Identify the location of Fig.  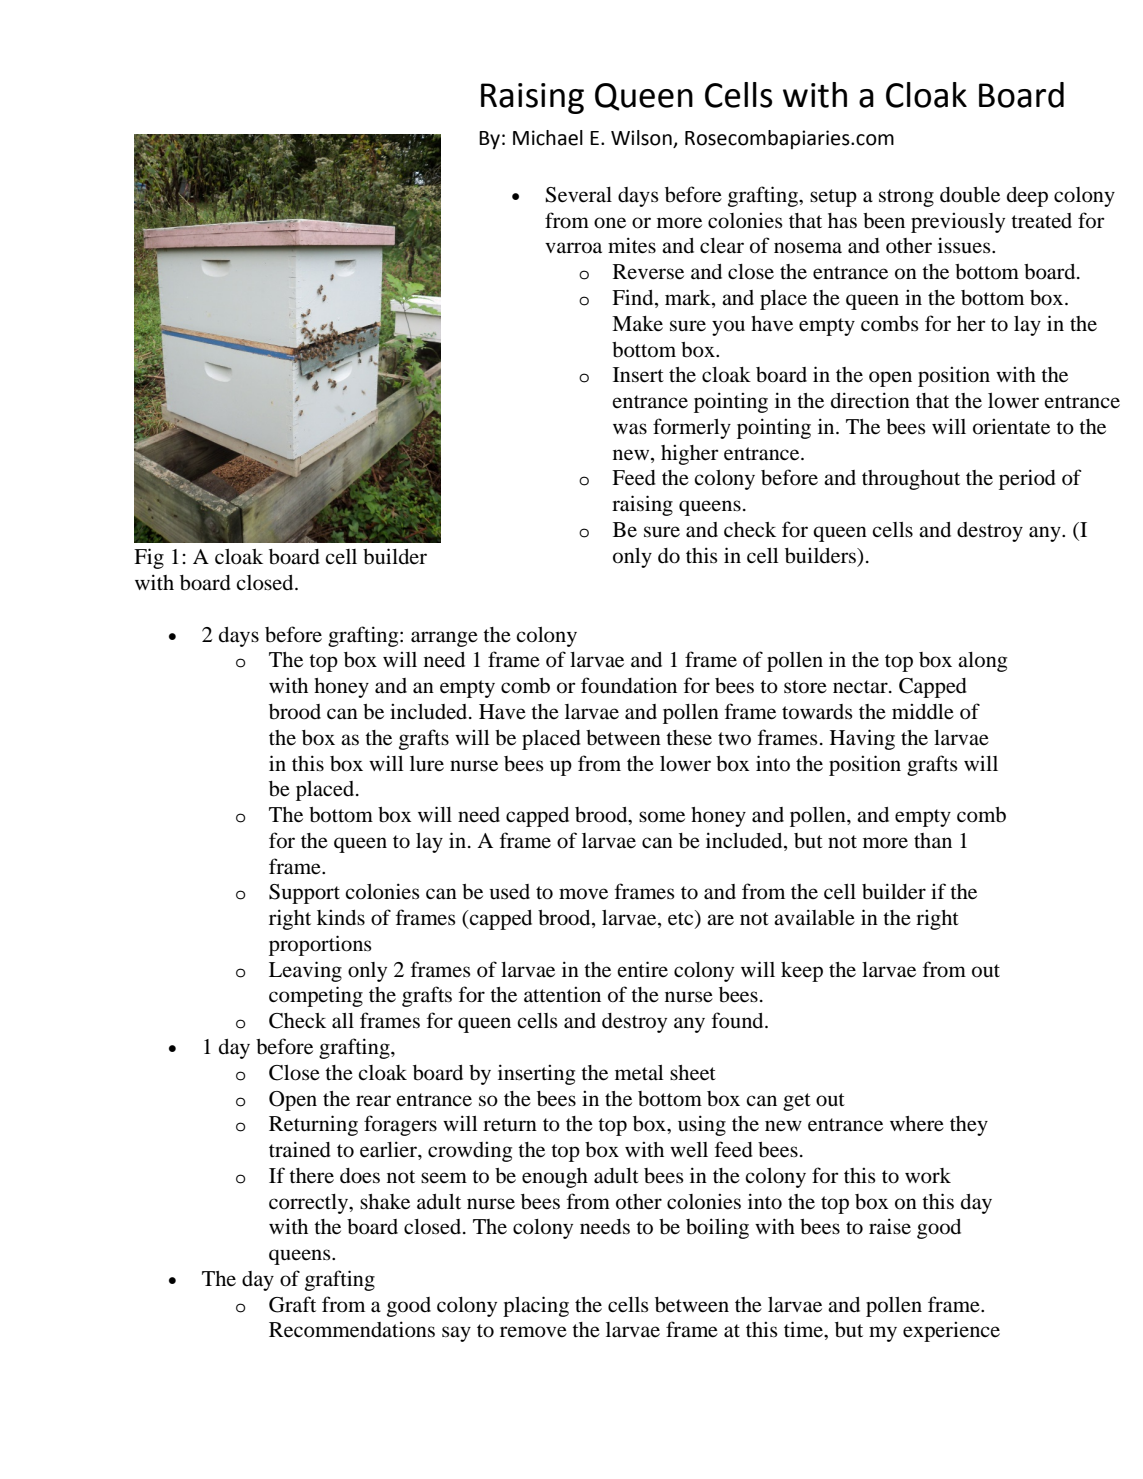
(149, 558).
